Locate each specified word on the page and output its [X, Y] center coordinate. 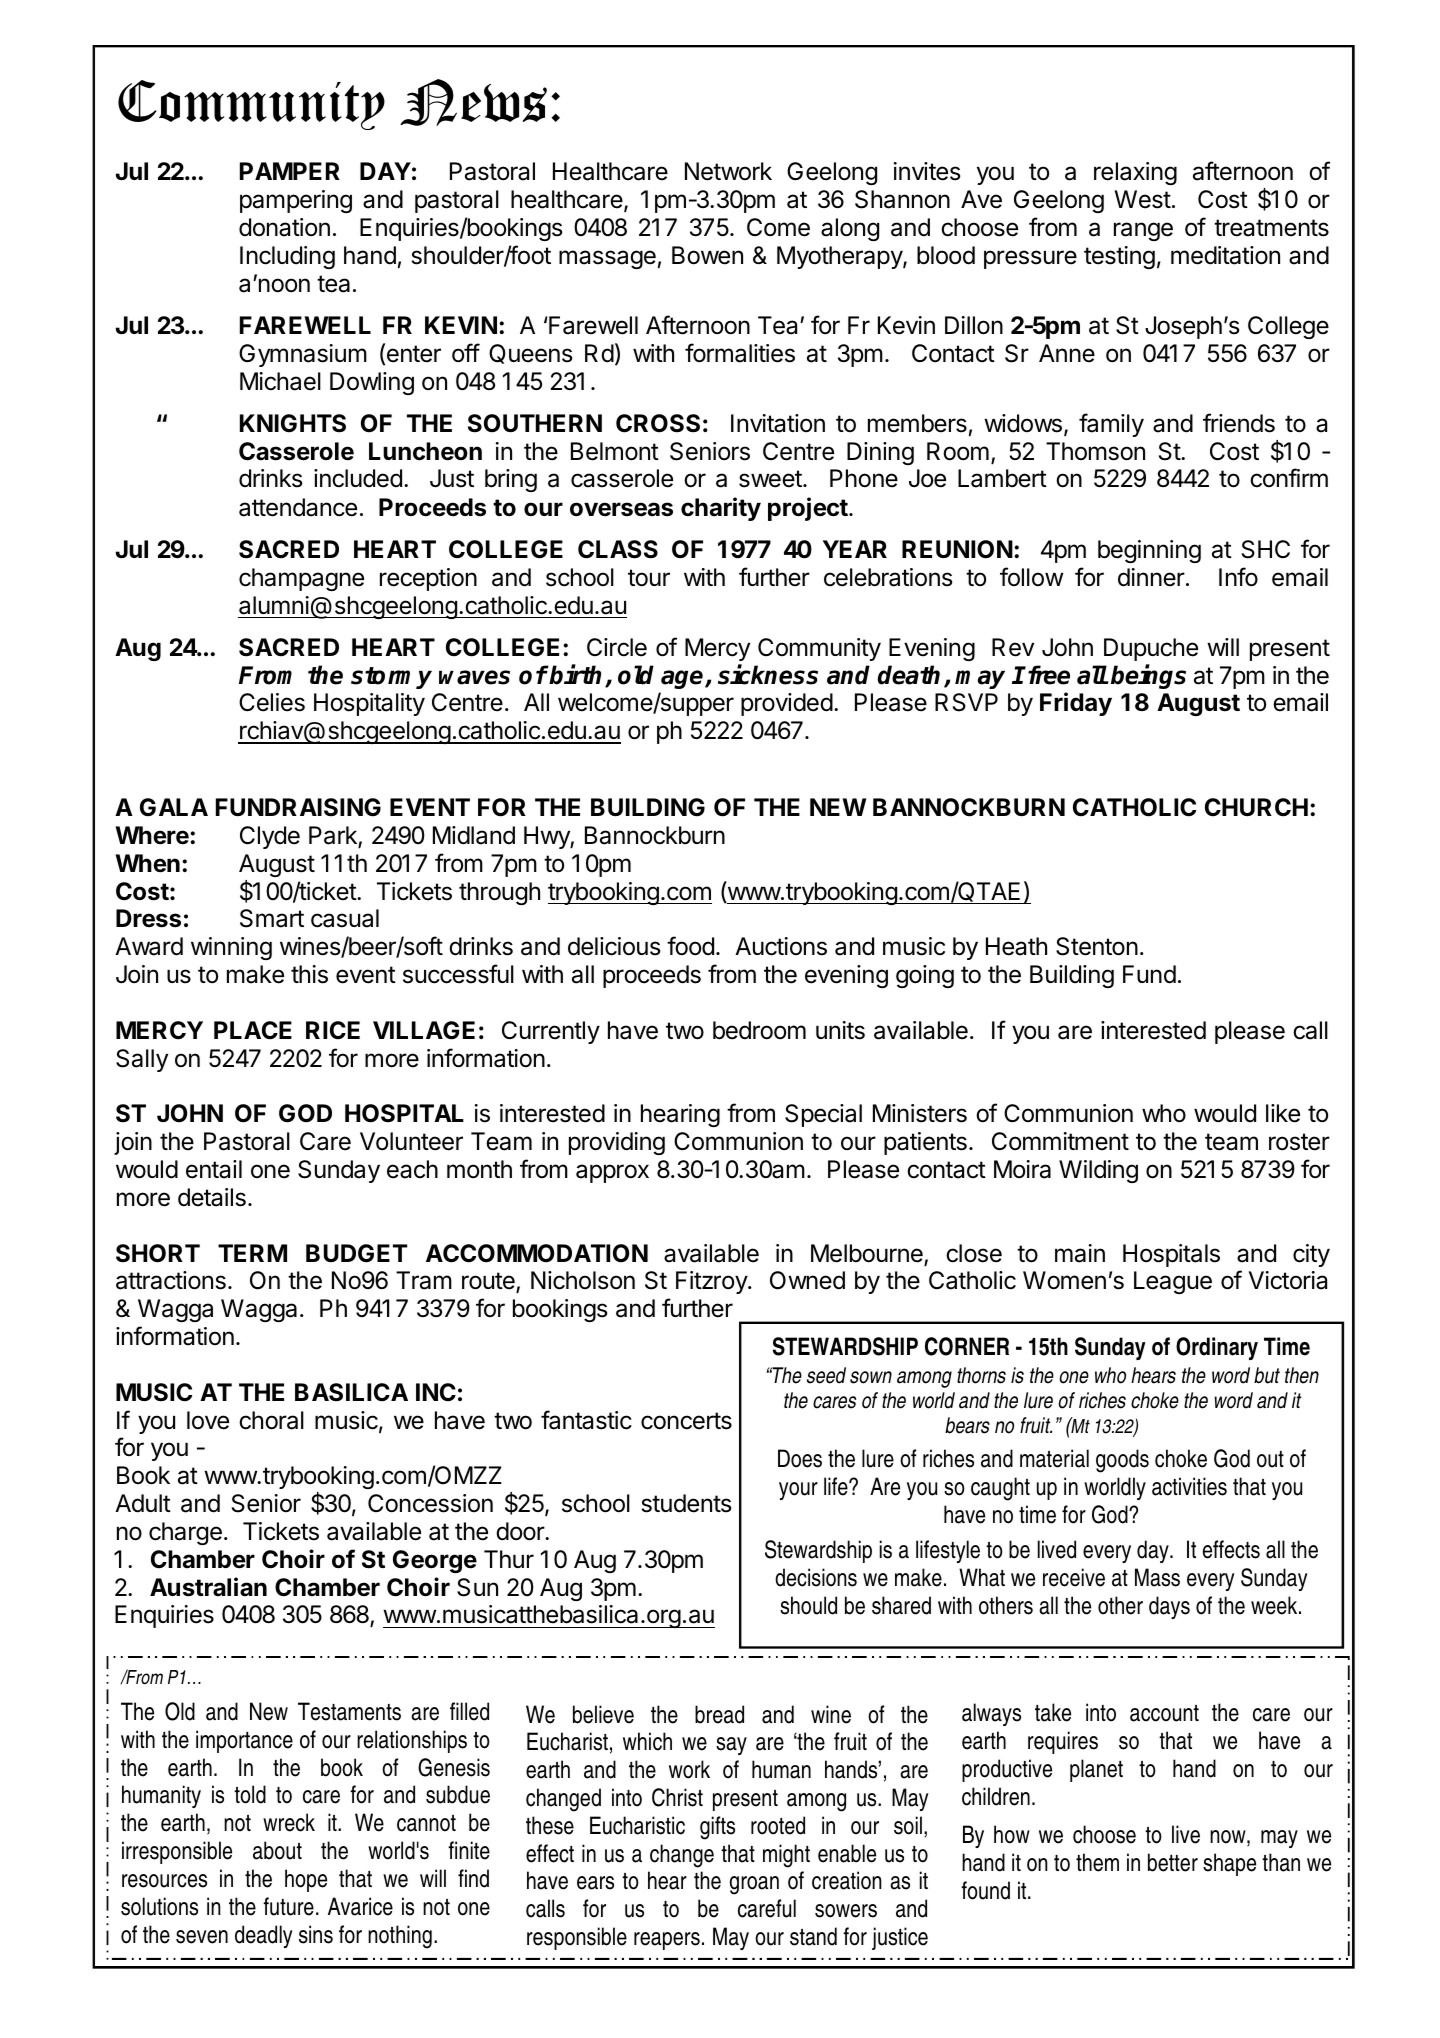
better [1173, 1862]
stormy [391, 678]
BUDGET [356, 1253]
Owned [807, 1280]
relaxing [1135, 173]
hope [306, 1880]
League [1173, 1282]
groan [754, 1885]
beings [1148, 676]
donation [284, 227]
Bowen [707, 255]
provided [787, 704]
